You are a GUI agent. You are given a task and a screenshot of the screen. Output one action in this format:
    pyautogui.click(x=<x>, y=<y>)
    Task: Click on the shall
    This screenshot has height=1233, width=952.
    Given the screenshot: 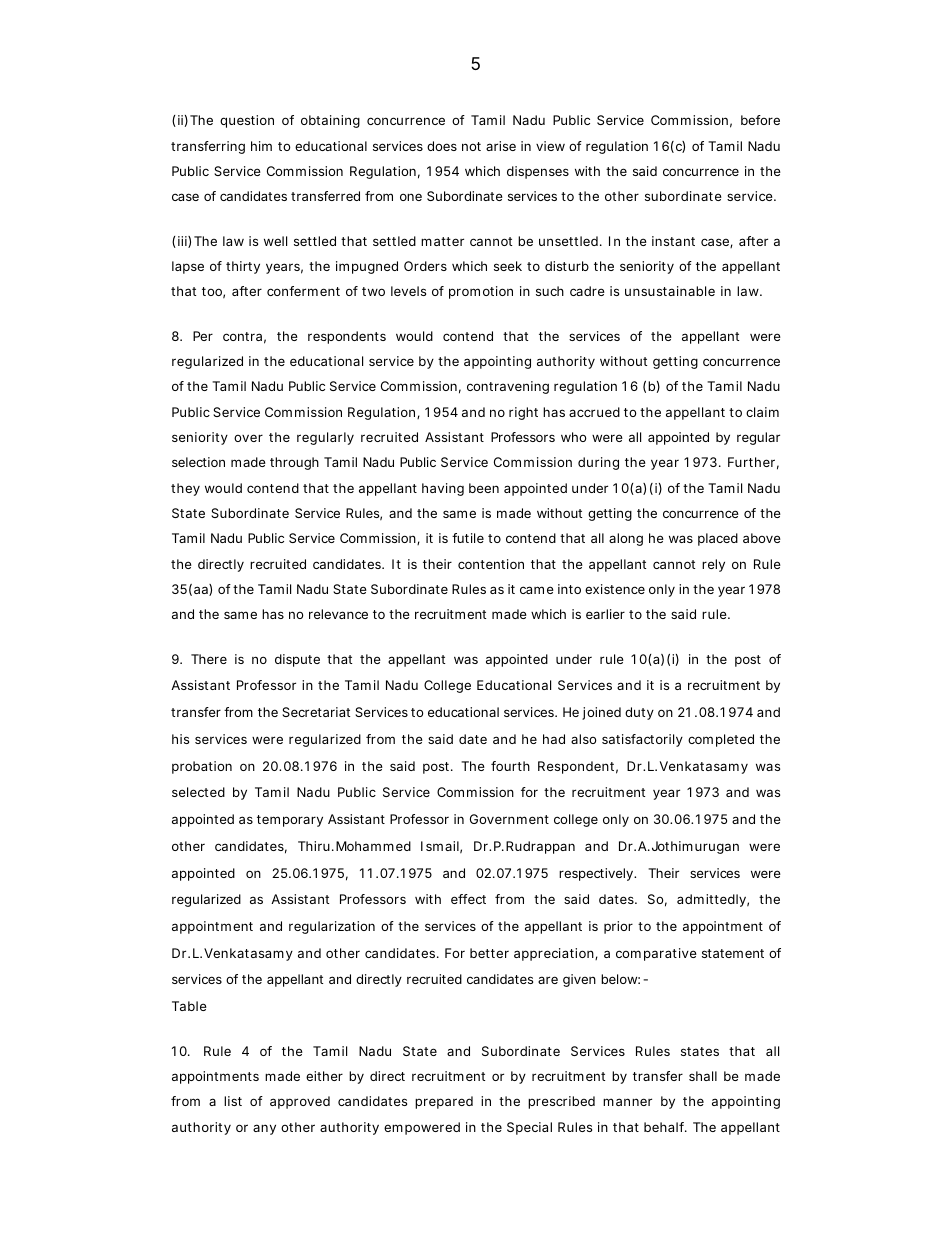 What is the action you would take?
    pyautogui.click(x=703, y=1076)
